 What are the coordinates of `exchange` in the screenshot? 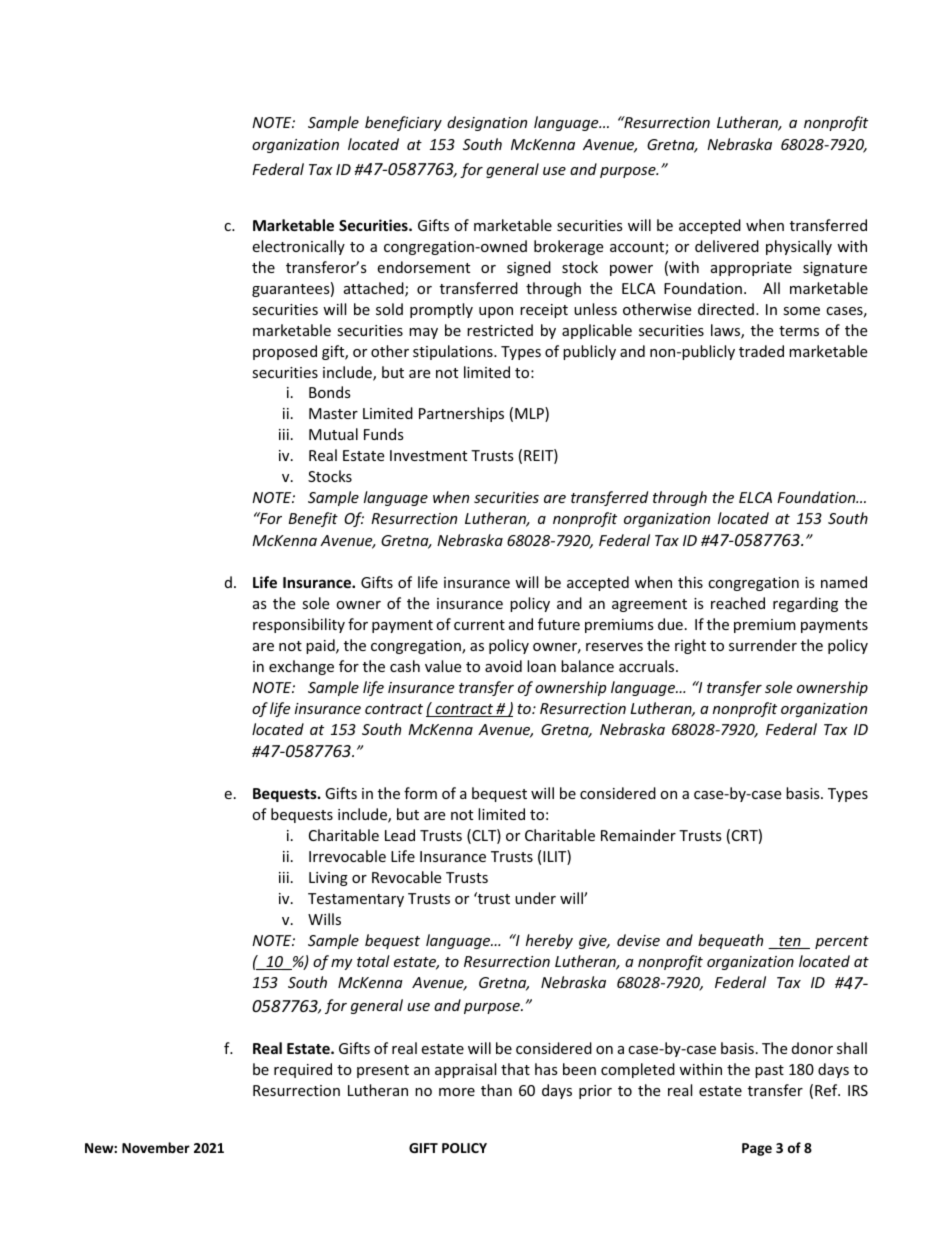 It's located at (301, 667).
